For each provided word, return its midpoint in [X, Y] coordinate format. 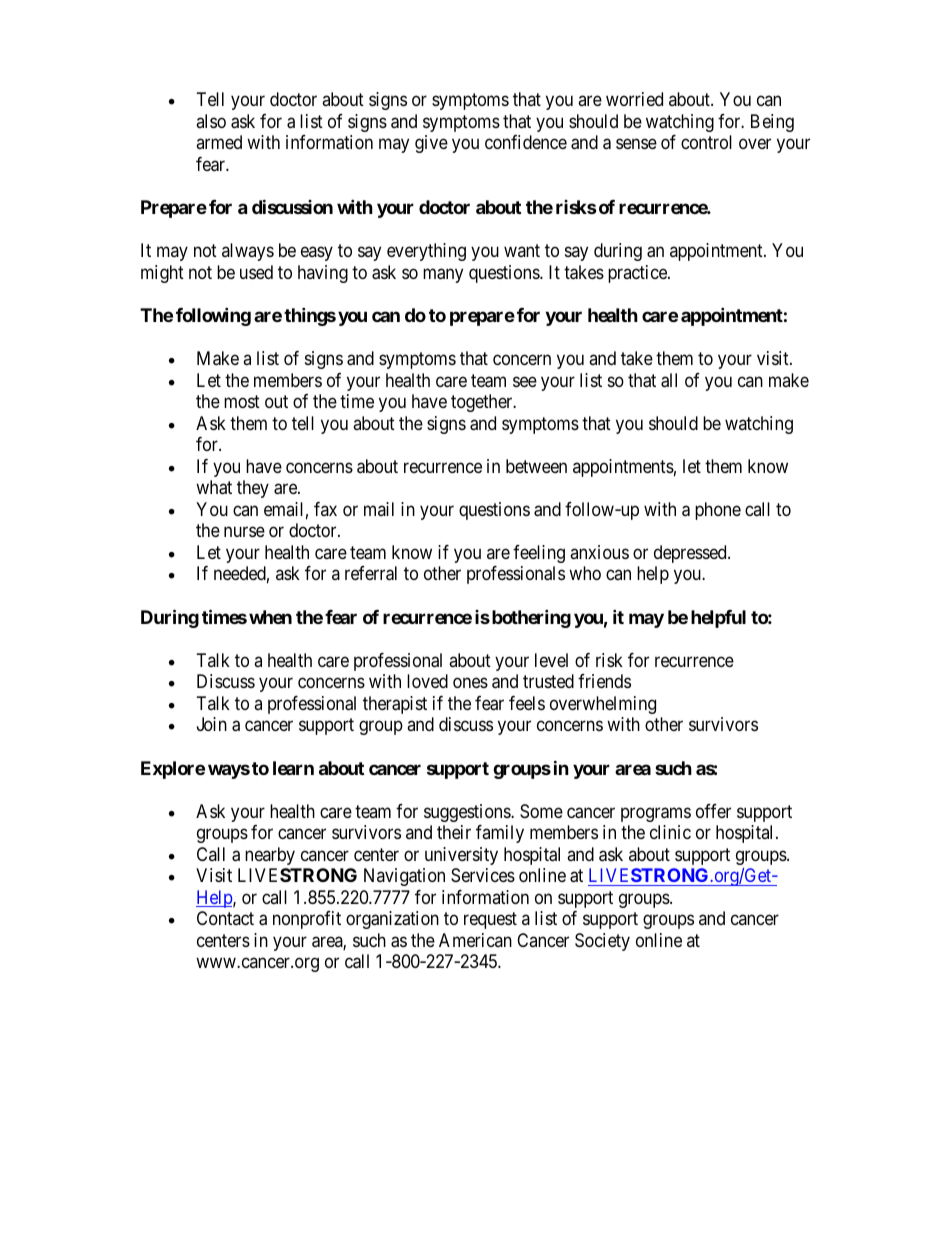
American [475, 940]
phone [718, 511]
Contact [225, 918]
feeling [539, 554]
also [211, 121]
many [443, 275]
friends [604, 681]
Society [602, 942]
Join [212, 724]
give [431, 144]
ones [470, 683]
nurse [244, 532]
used [256, 272]
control [706, 142]
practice [638, 274]
